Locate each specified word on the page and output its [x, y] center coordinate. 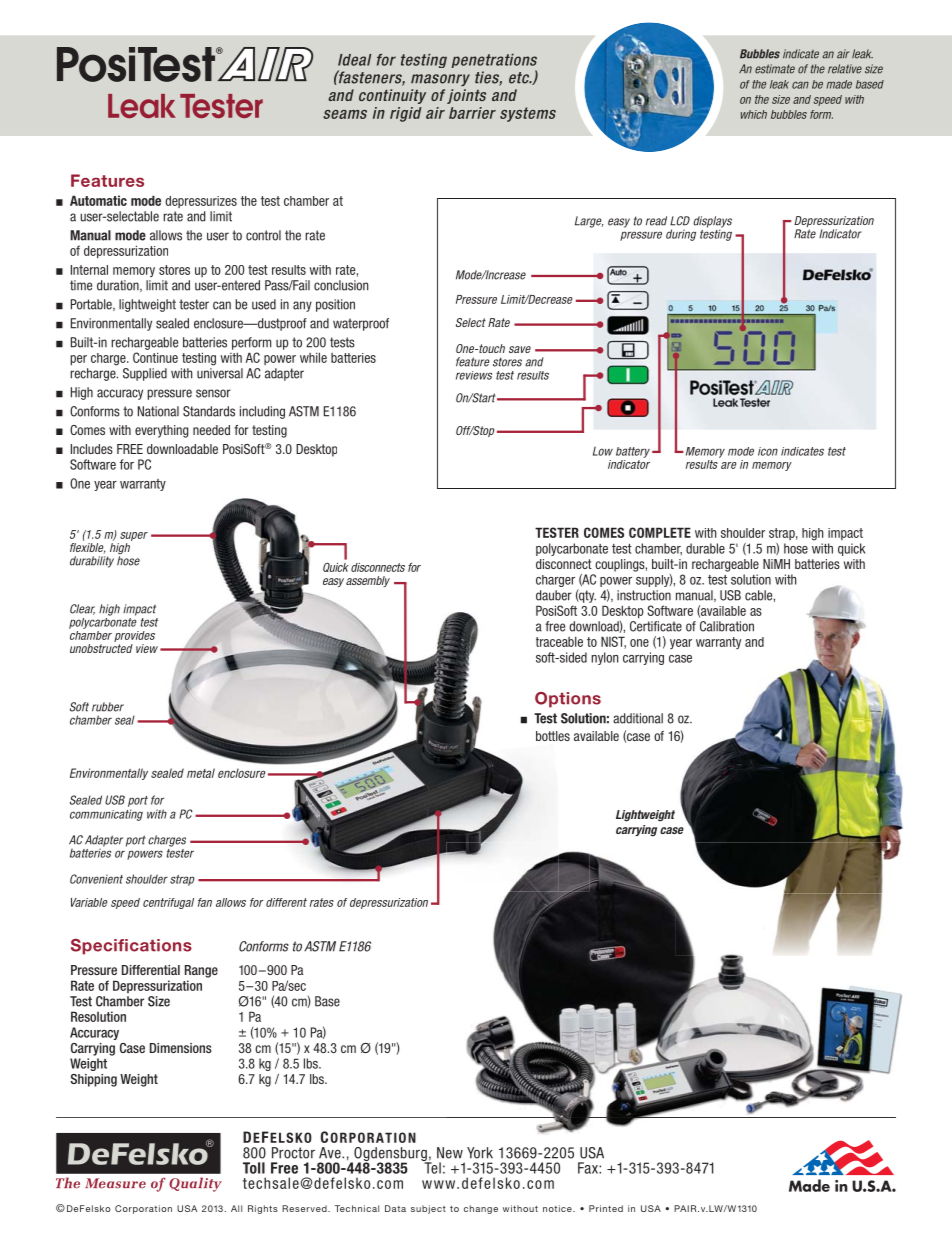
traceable [559, 641]
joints [466, 96]
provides [134, 636]
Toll [254, 1168]
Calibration [727, 626]
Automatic [98, 200]
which [754, 114]
